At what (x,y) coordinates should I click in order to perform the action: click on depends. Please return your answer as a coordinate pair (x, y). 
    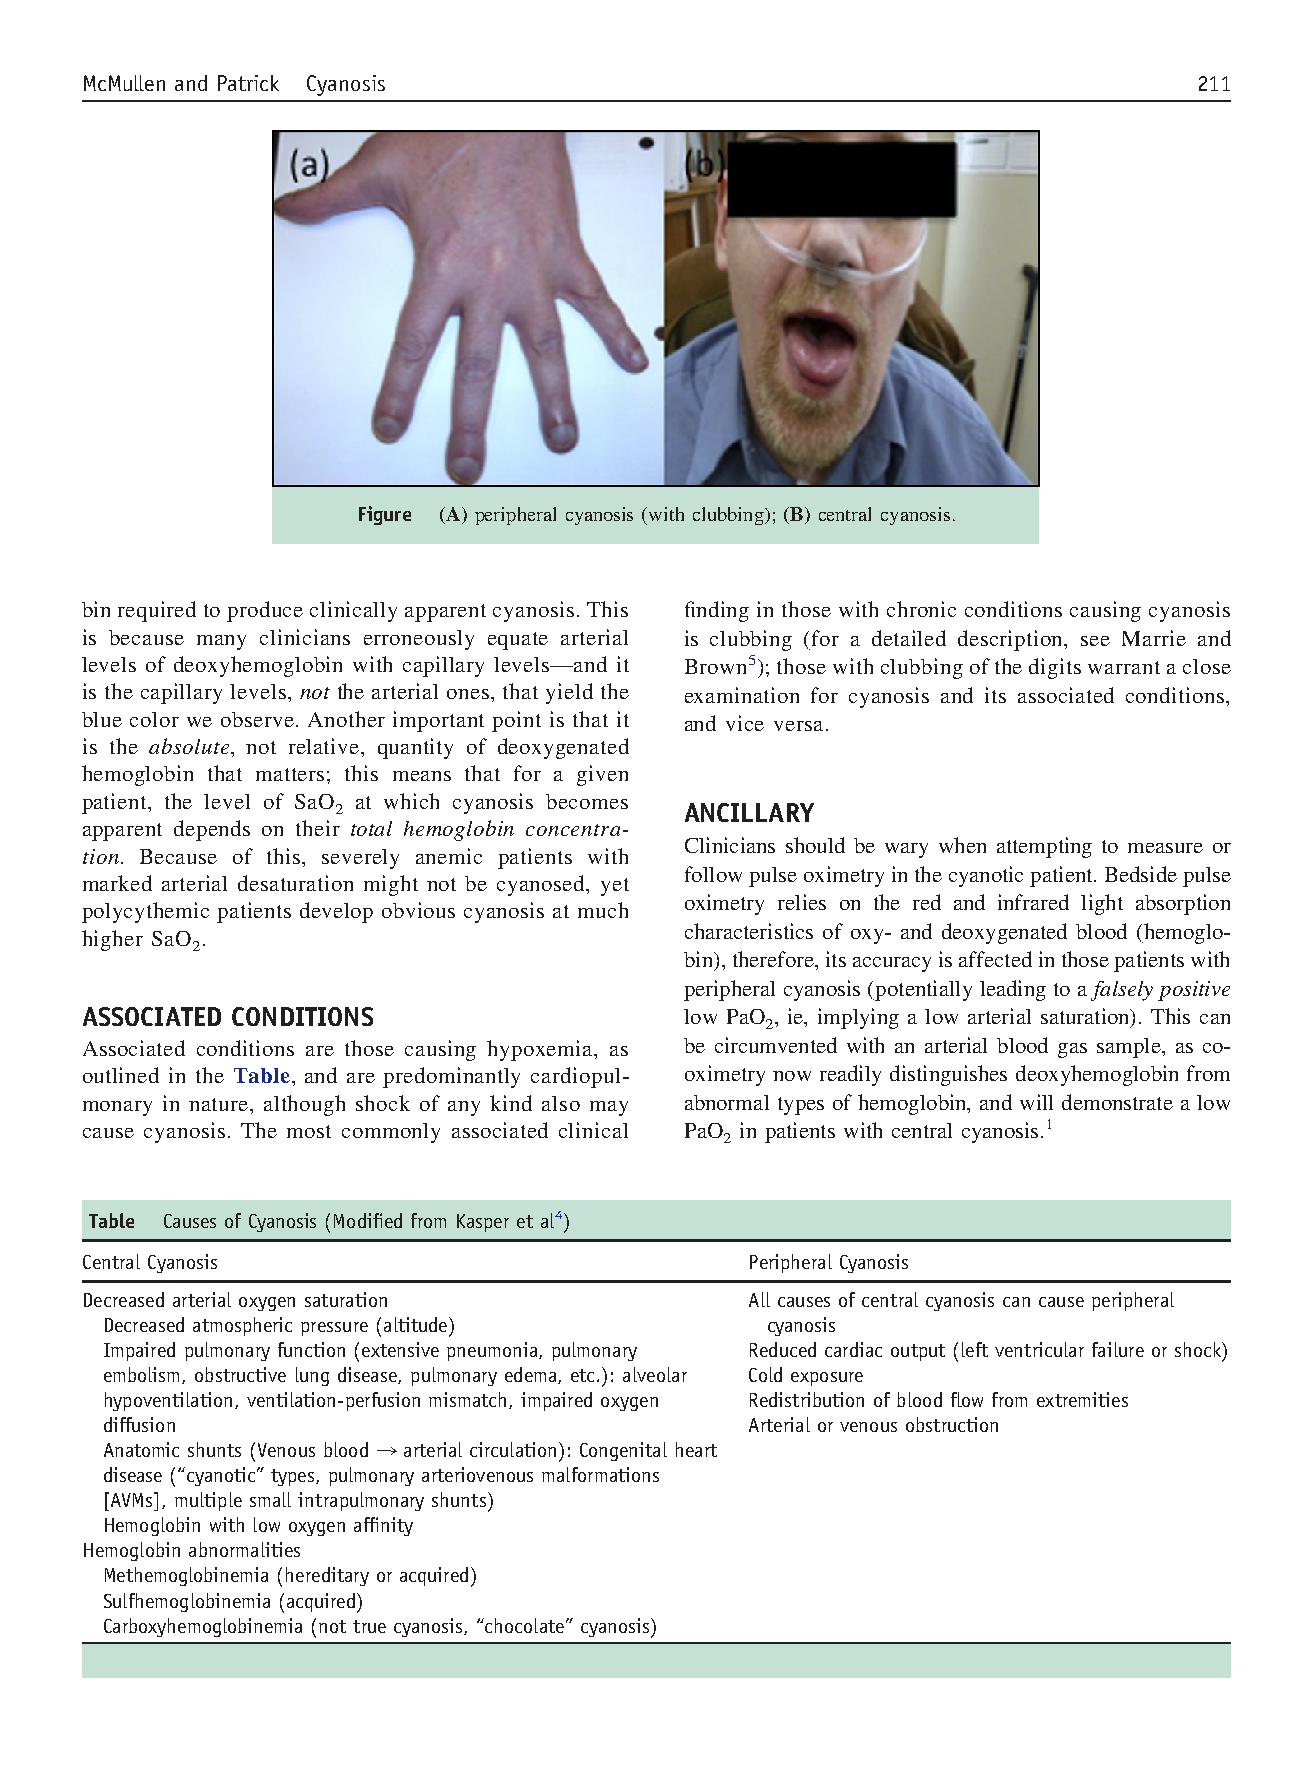
    Looking at the image, I should click on (212, 830).
